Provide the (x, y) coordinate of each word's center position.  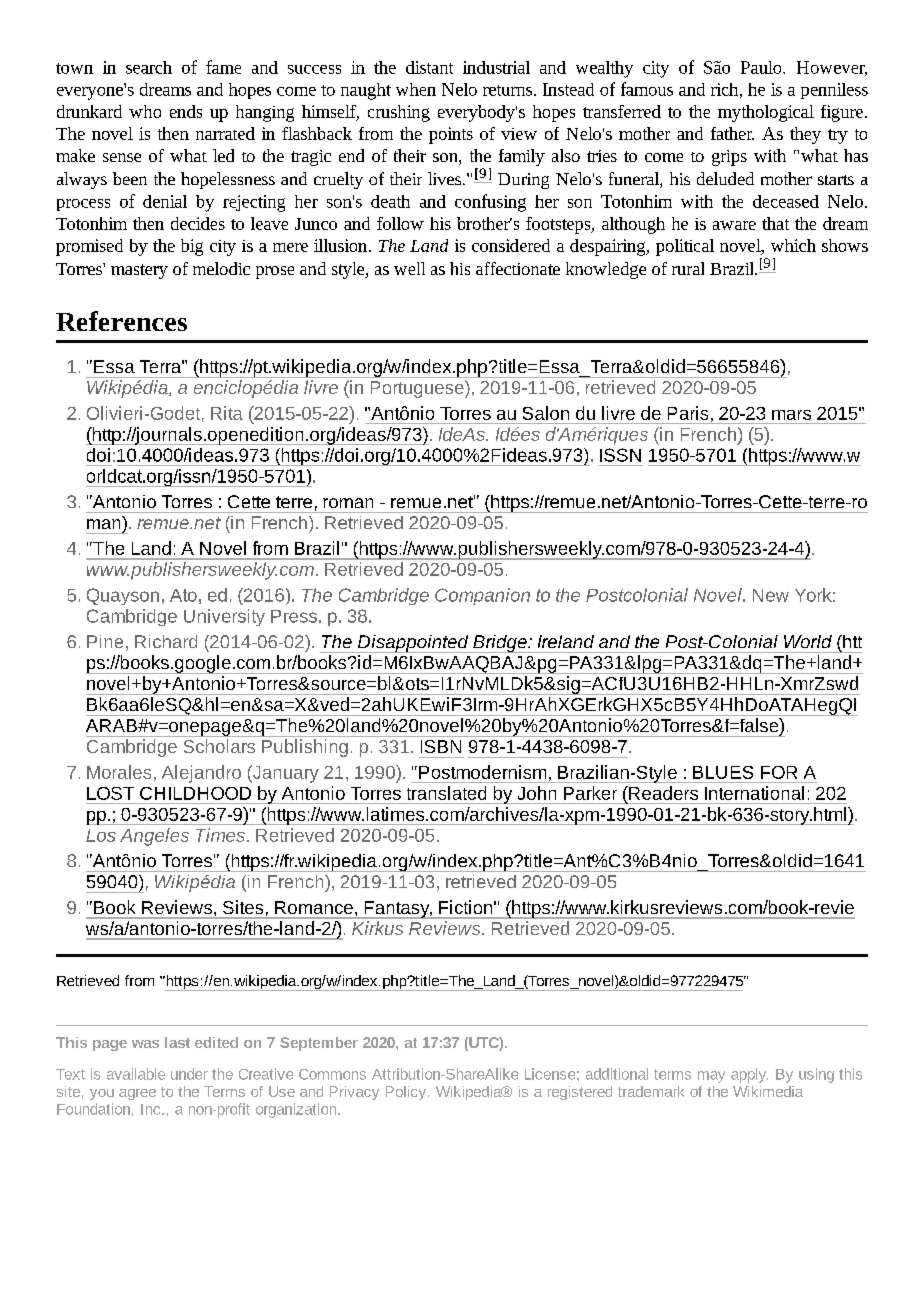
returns (509, 90)
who (145, 111)
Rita (227, 413)
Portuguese (418, 389)
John (537, 793)
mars (791, 415)
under (189, 1074)
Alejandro (201, 774)
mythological (766, 113)
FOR (779, 772)
